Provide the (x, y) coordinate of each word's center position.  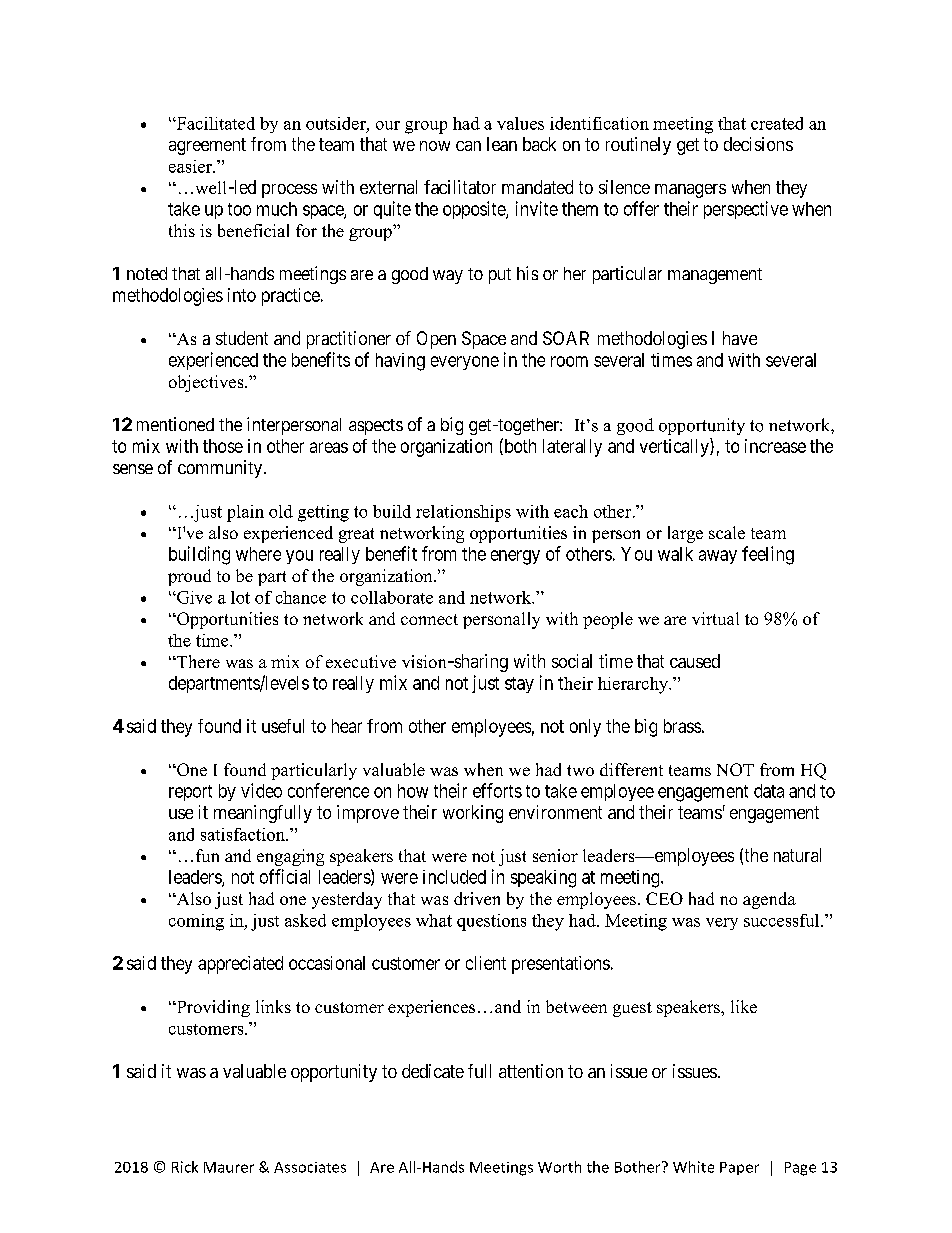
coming (196, 922)
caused (695, 661)
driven (477, 898)
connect (429, 619)
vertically (675, 447)
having (400, 362)
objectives (207, 383)
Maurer (229, 1167)
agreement (207, 146)
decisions (758, 144)
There (197, 661)
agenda (769, 900)
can (468, 146)
